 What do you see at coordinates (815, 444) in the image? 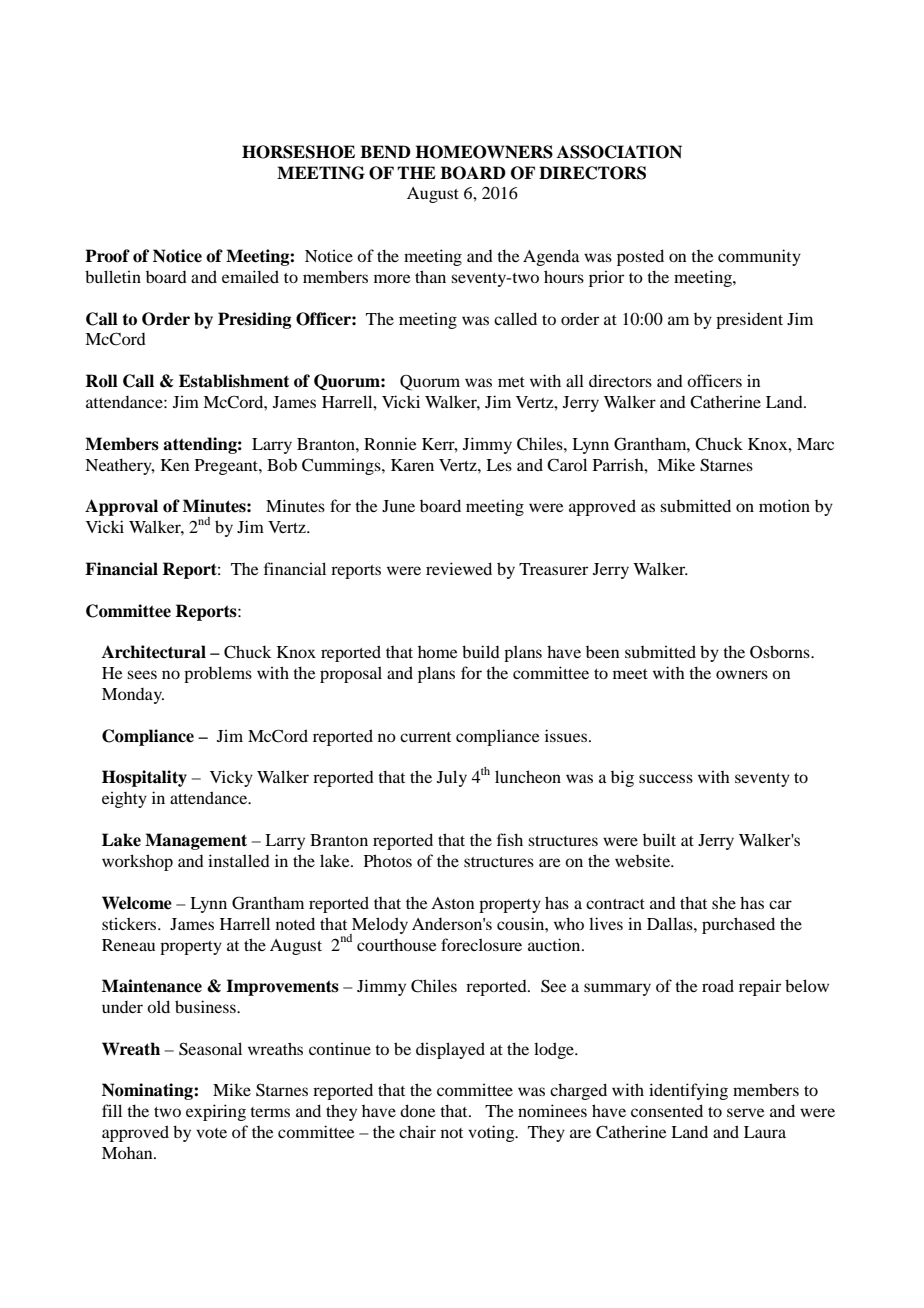
I see `Marc` at bounding box center [815, 444].
